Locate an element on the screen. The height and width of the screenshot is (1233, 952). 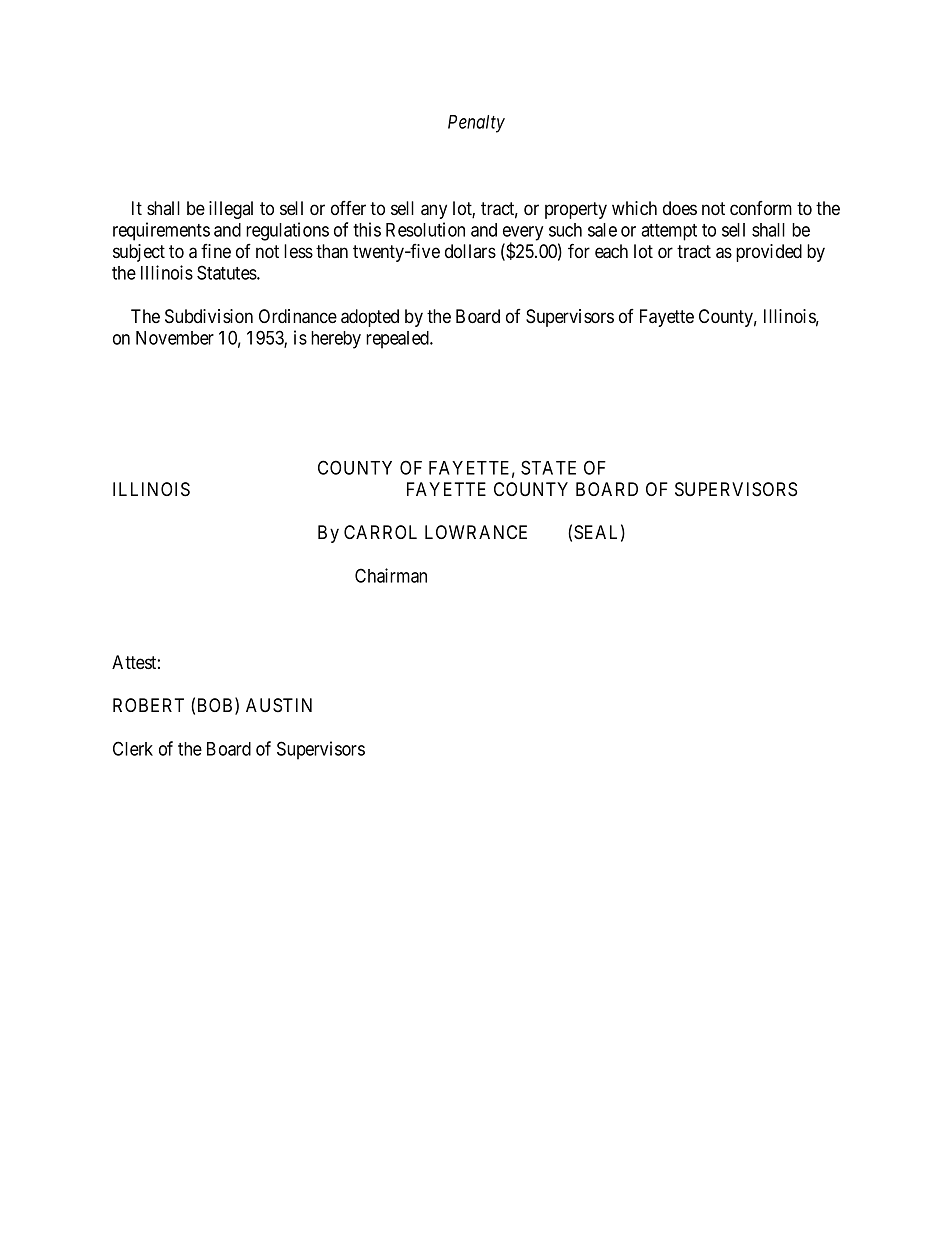
repealed is located at coordinates (398, 340).
